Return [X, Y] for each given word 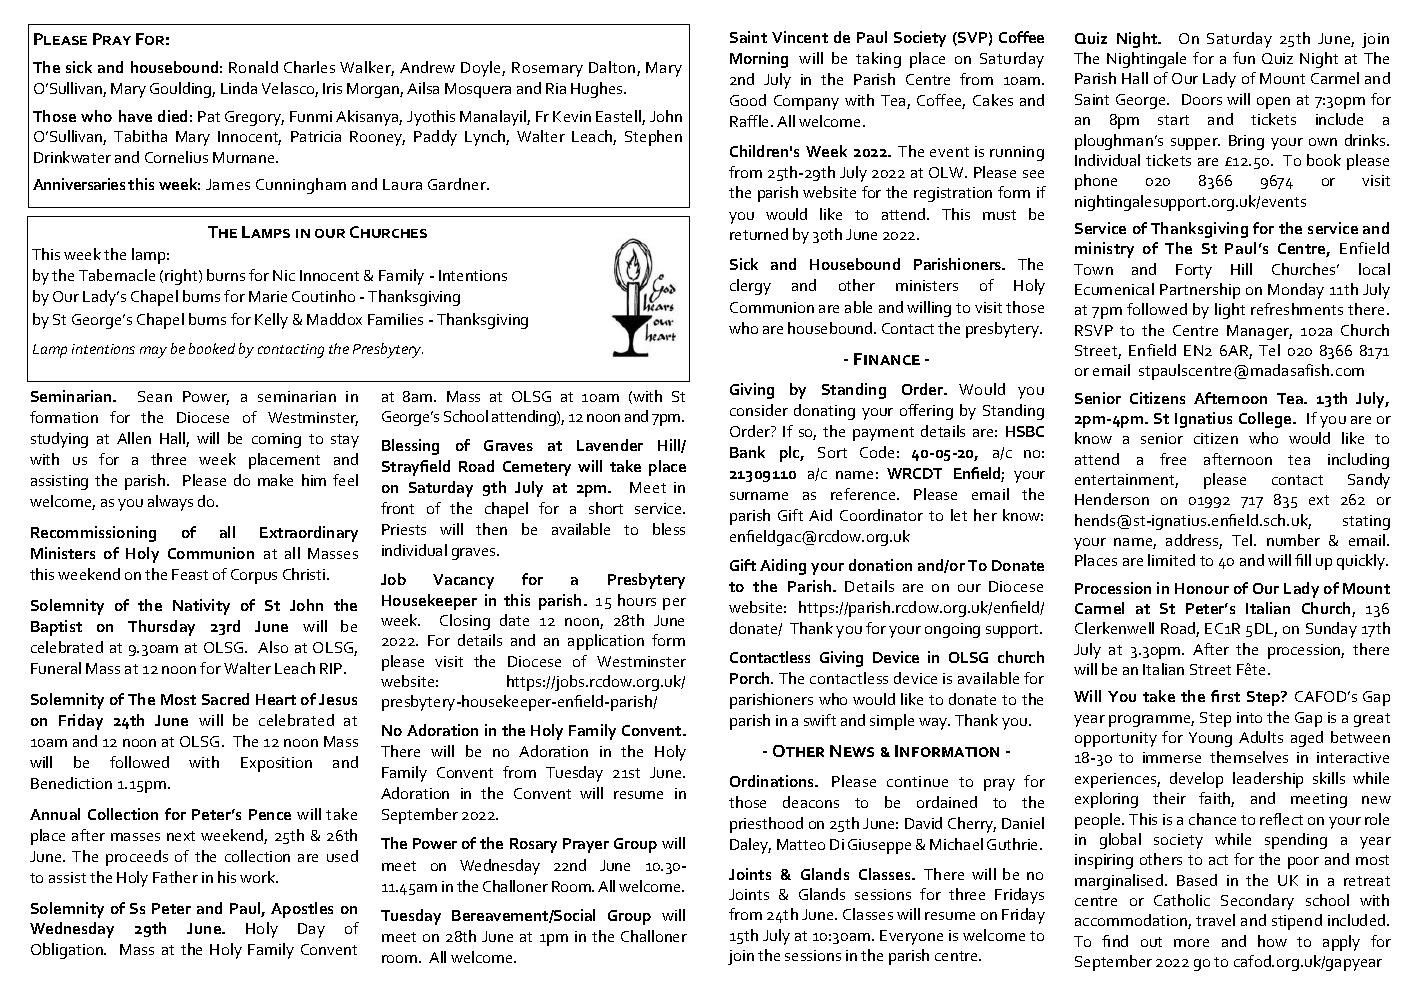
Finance [887, 359]
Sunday [1331, 630]
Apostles [302, 910]
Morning [759, 60]
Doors [1202, 99]
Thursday [161, 628]
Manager [1259, 332]
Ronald [253, 67]
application [606, 642]
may [153, 352]
